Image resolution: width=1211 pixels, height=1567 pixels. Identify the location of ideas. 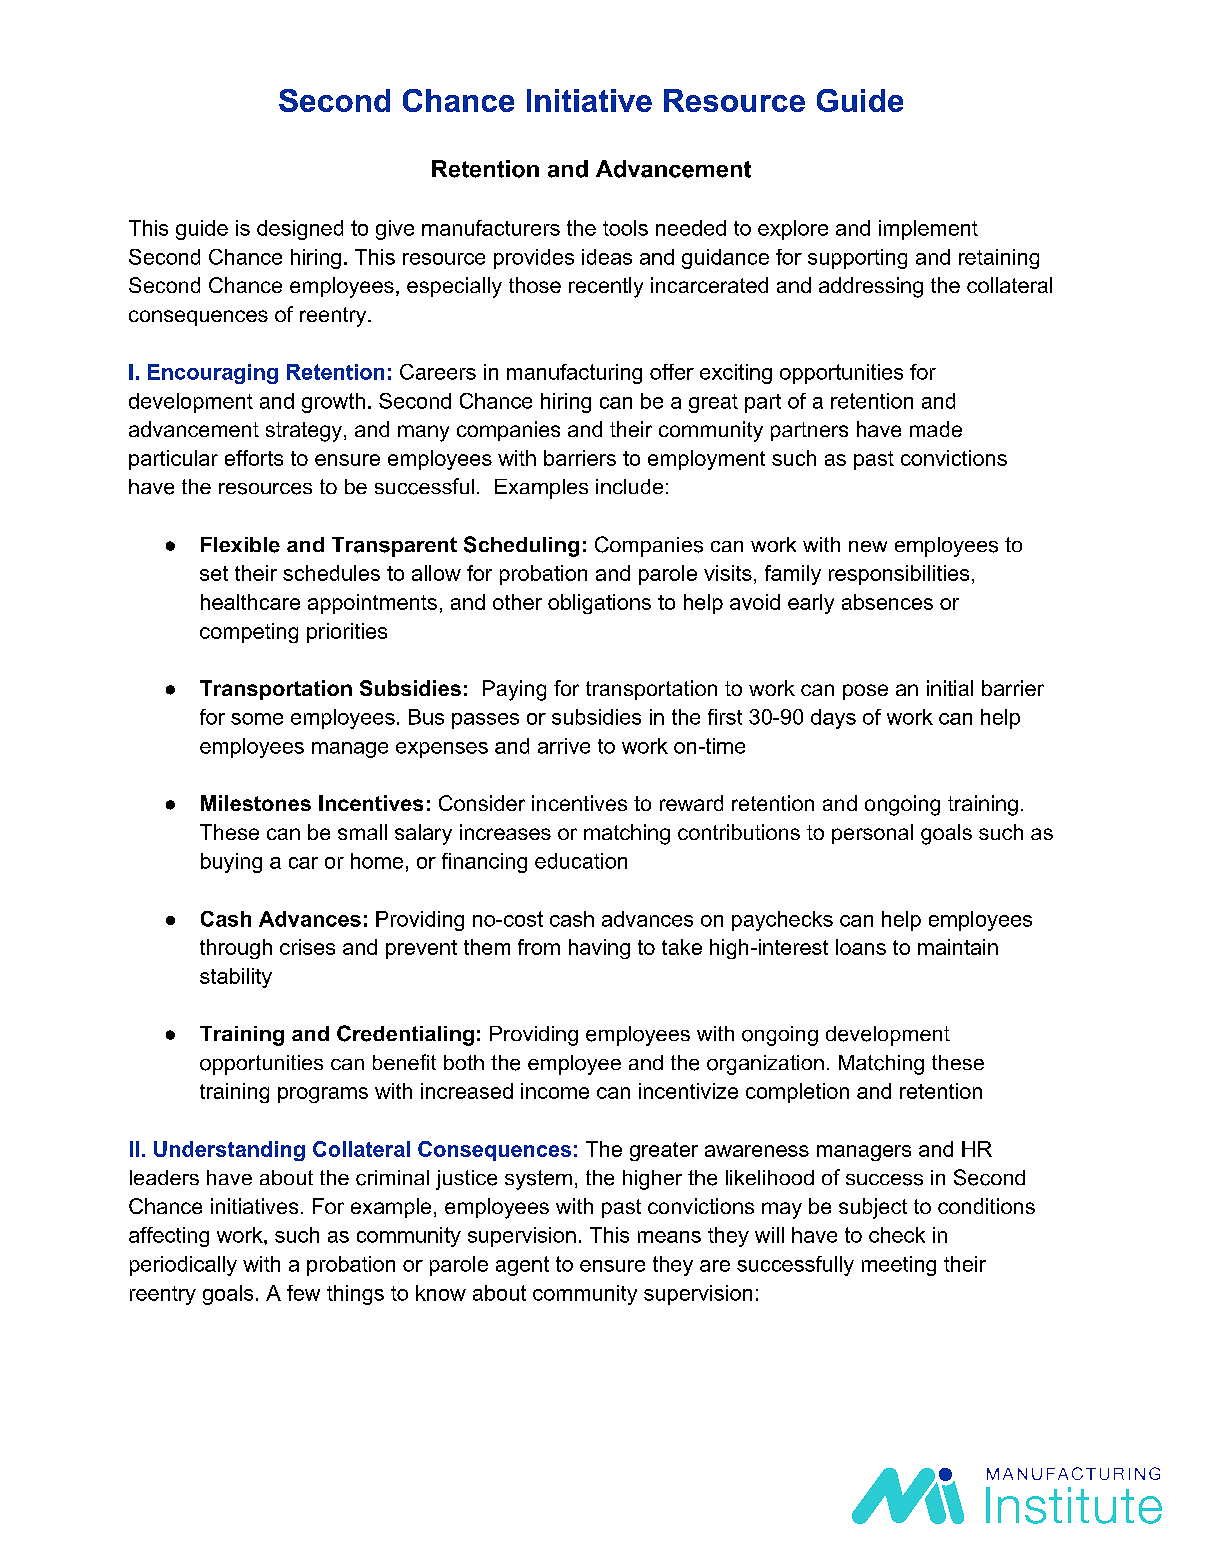
(607, 257).
